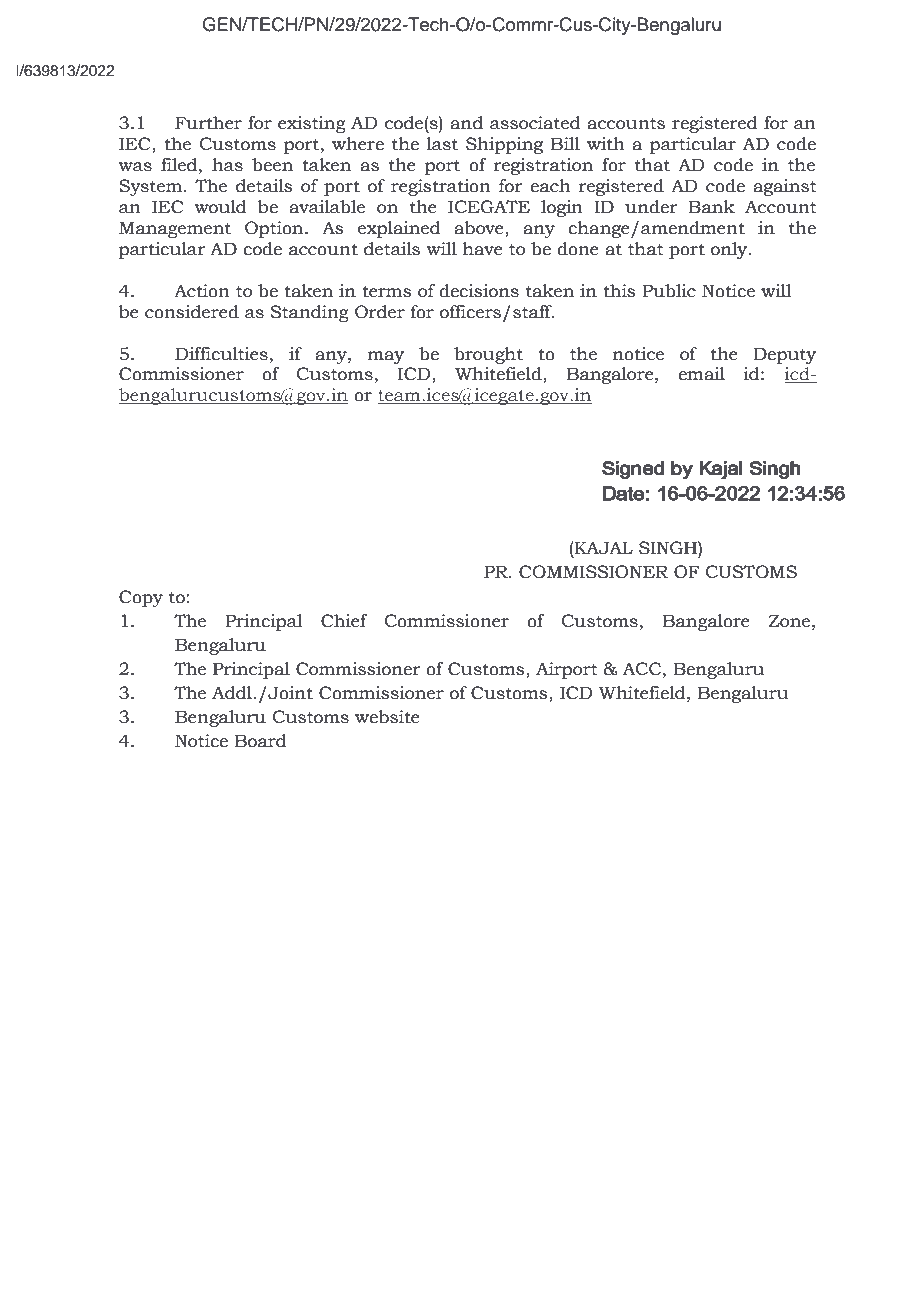 The image size is (924, 1308). I want to click on last, so click(442, 144).
